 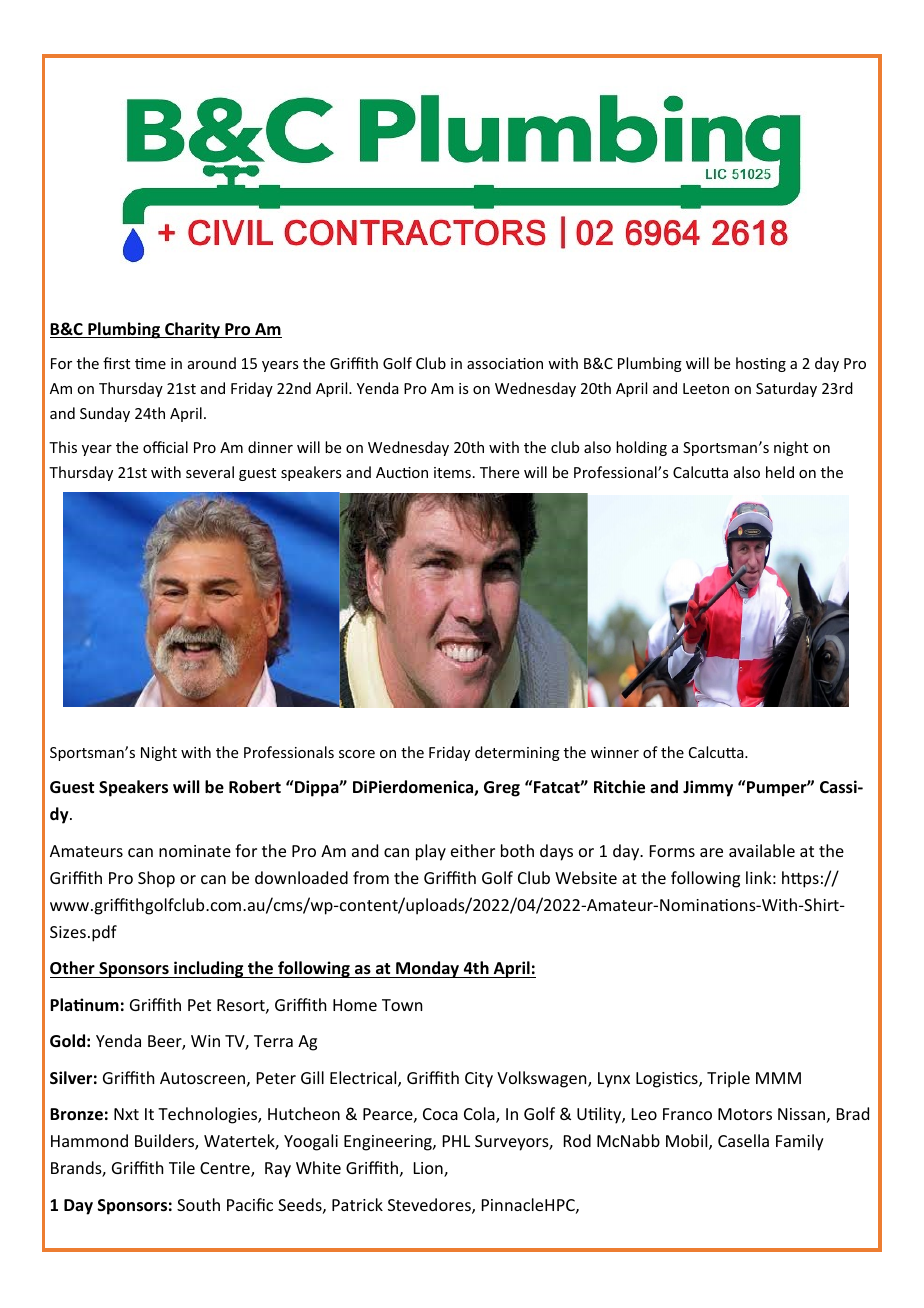 What do you see at coordinates (761, 364) in the page?
I see `hosting` at bounding box center [761, 364].
